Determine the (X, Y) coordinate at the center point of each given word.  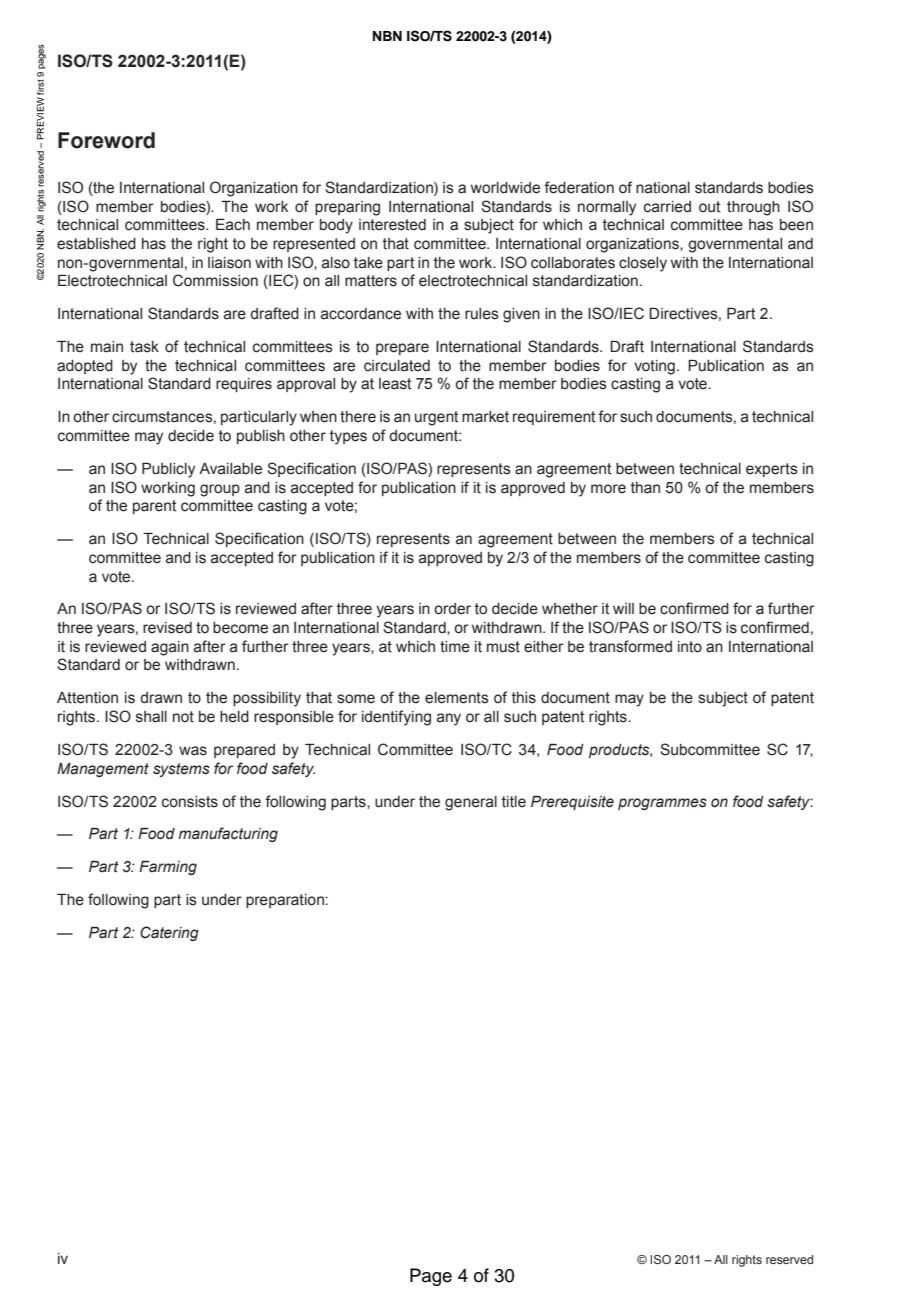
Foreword (106, 140)
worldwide (505, 188)
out (710, 207)
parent (155, 507)
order (452, 609)
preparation (286, 901)
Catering (169, 933)
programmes (662, 804)
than (645, 488)
